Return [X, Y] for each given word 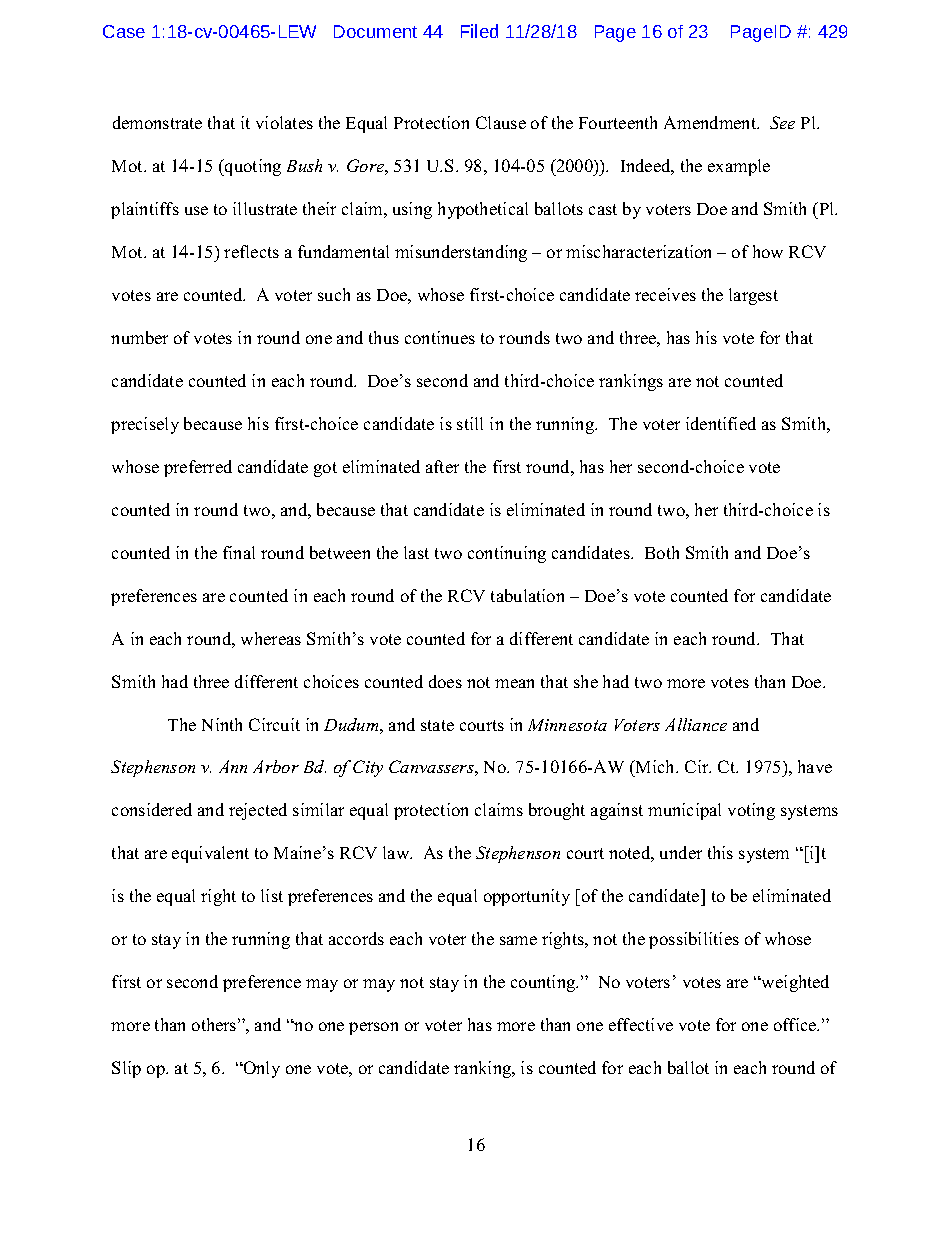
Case [124, 31]
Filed [479, 31]
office [796, 1024]
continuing [507, 554]
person [373, 1028]
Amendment [711, 122]
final [239, 552]
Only [260, 1069]
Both [662, 552]
